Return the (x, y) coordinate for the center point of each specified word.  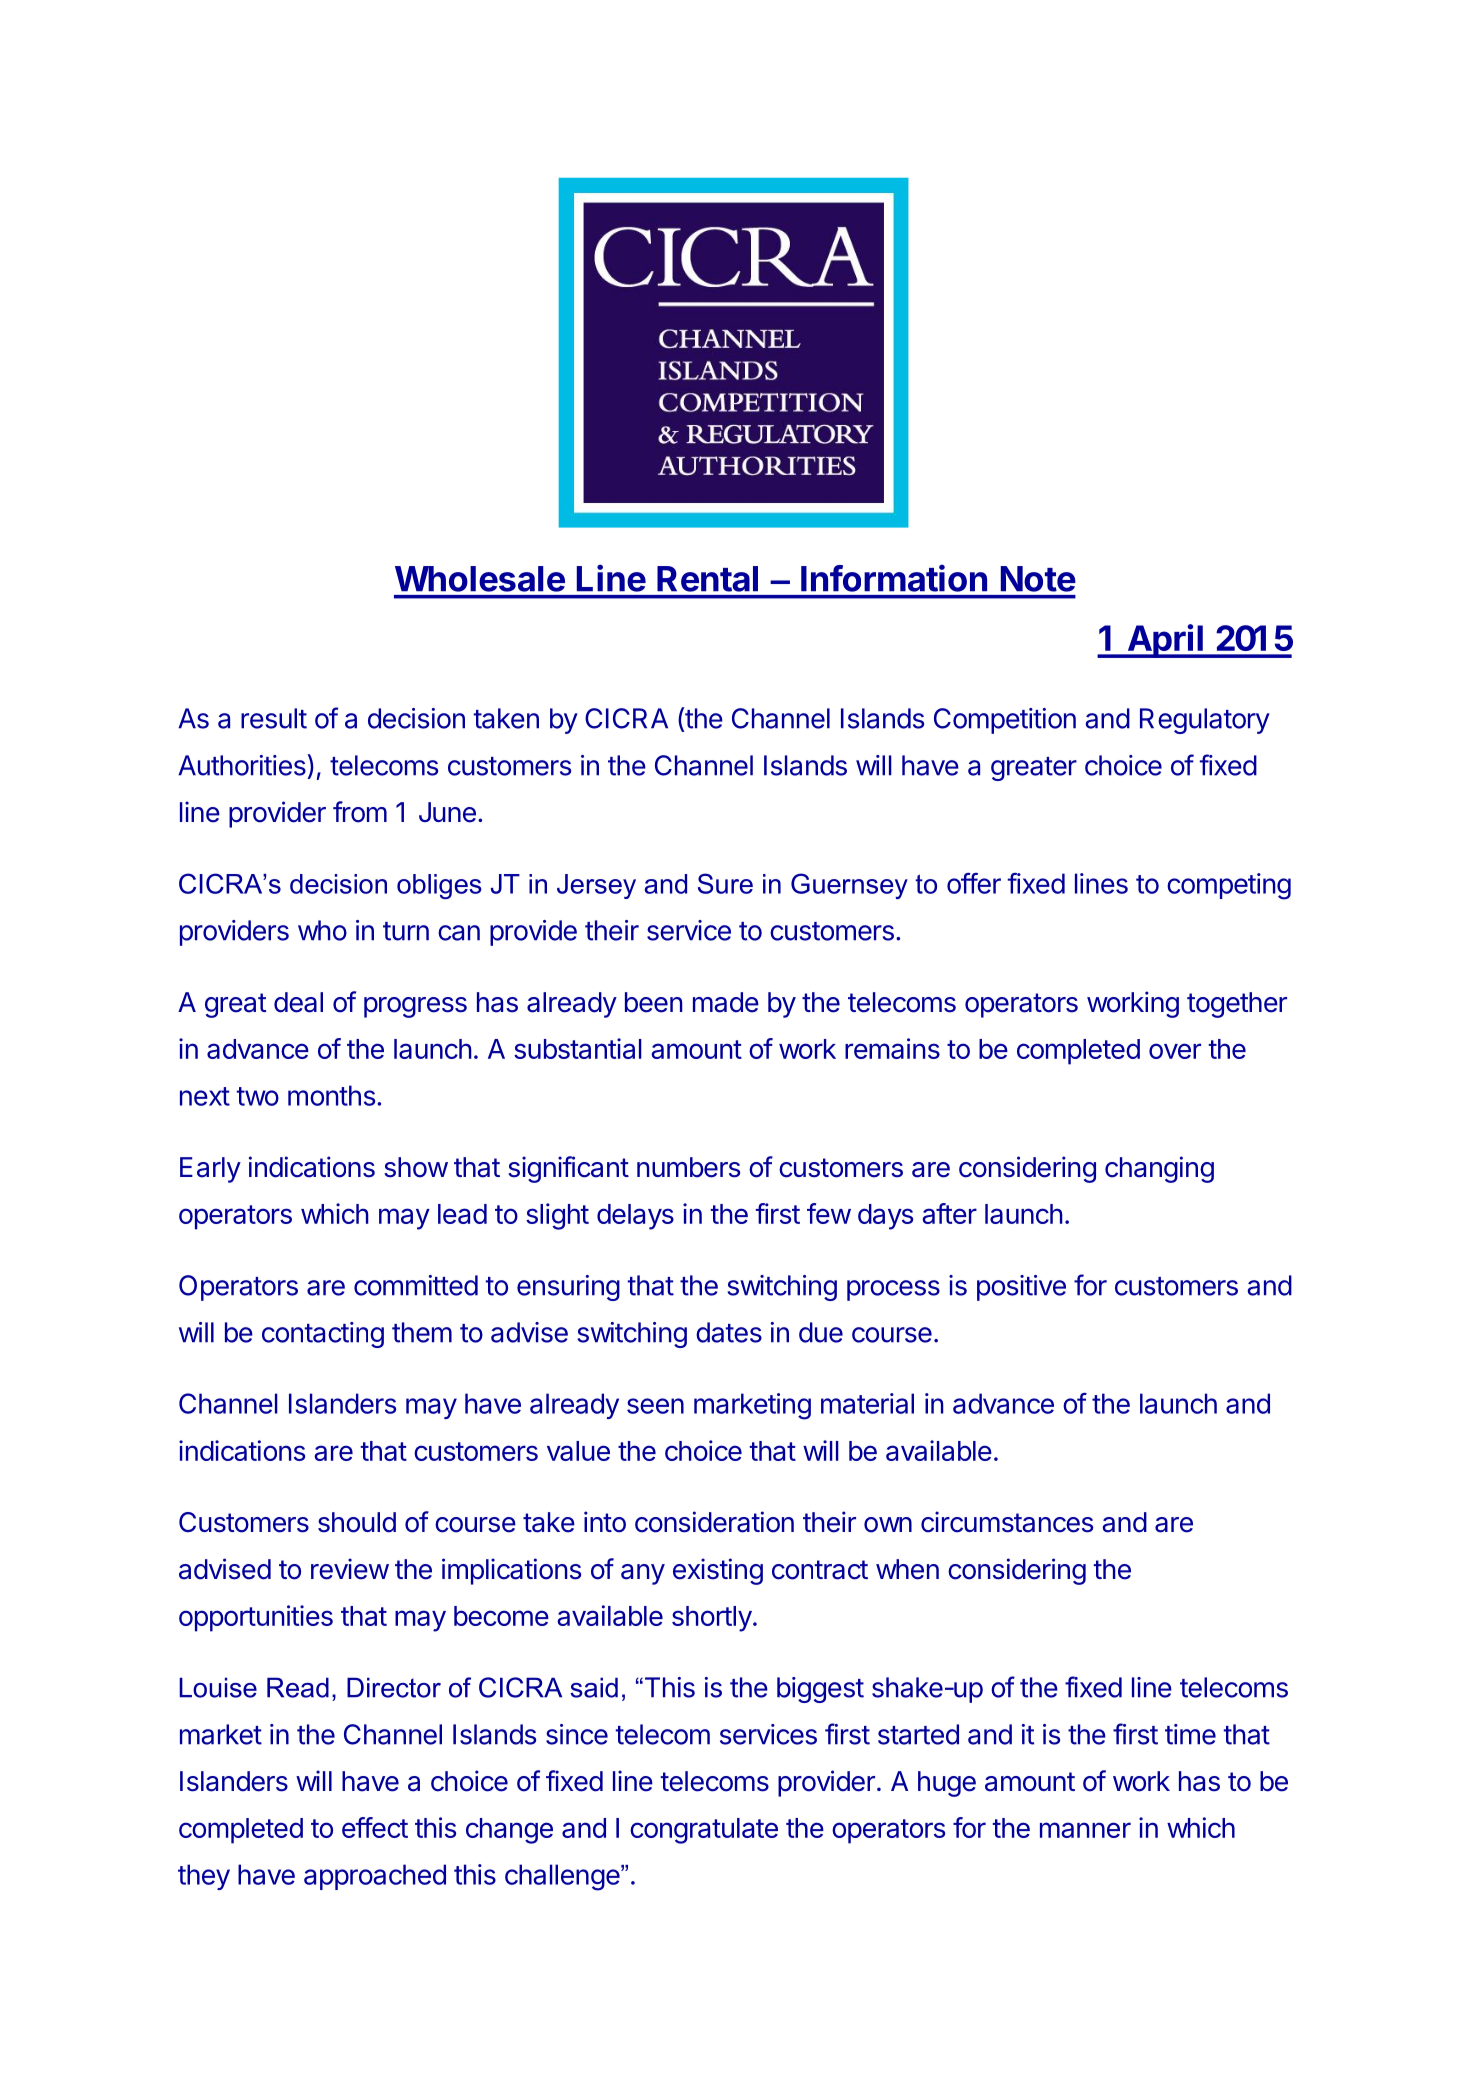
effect (375, 1827)
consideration (714, 1522)
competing (1229, 886)
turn (406, 931)
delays (635, 1217)
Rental (707, 579)
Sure (725, 883)
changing (1159, 1169)
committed (416, 1285)
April (1165, 641)
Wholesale (480, 579)
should (357, 1522)
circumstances (1007, 1522)
